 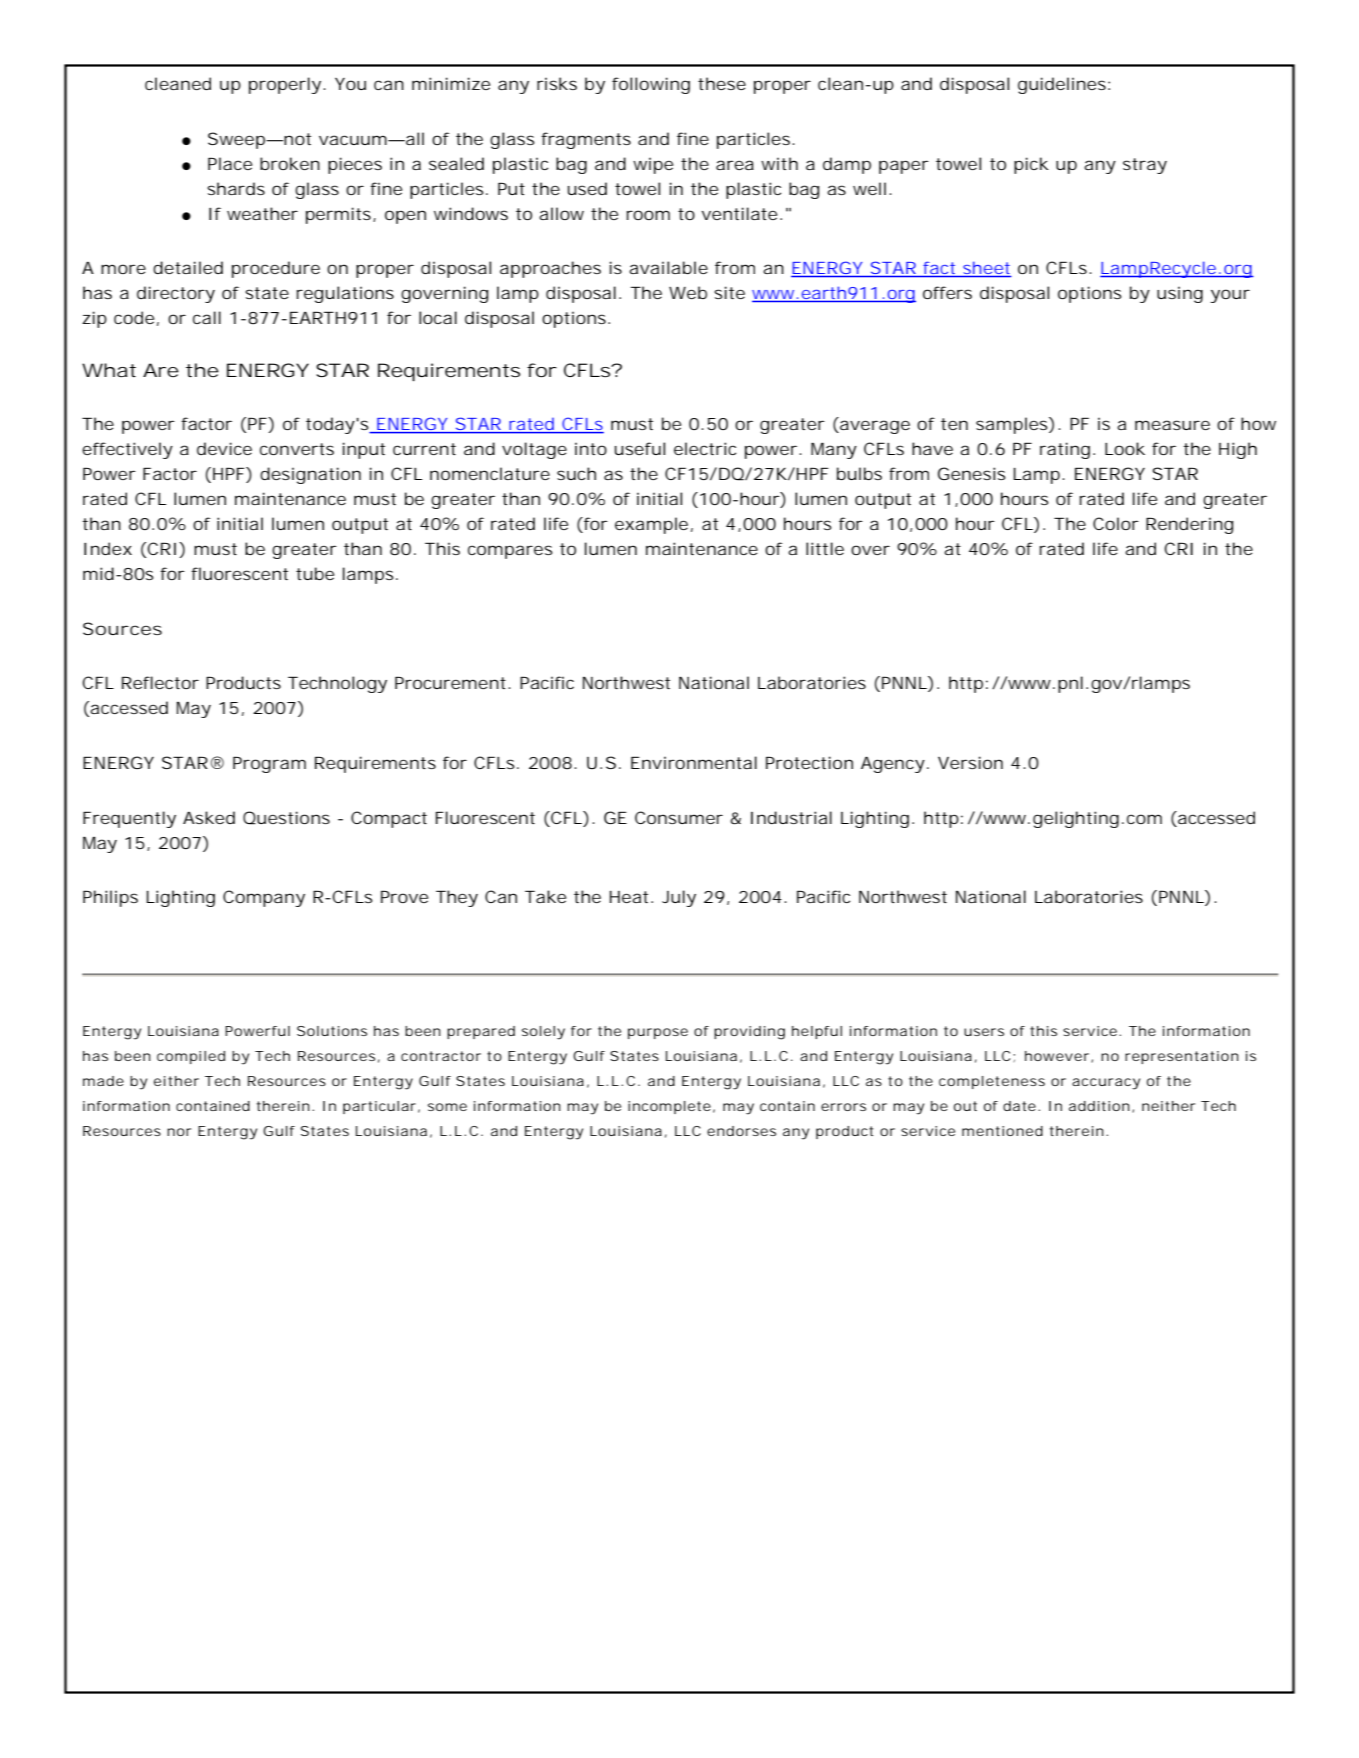 What do you see at coordinates (651, 85) in the image?
I see `following` at bounding box center [651, 85].
